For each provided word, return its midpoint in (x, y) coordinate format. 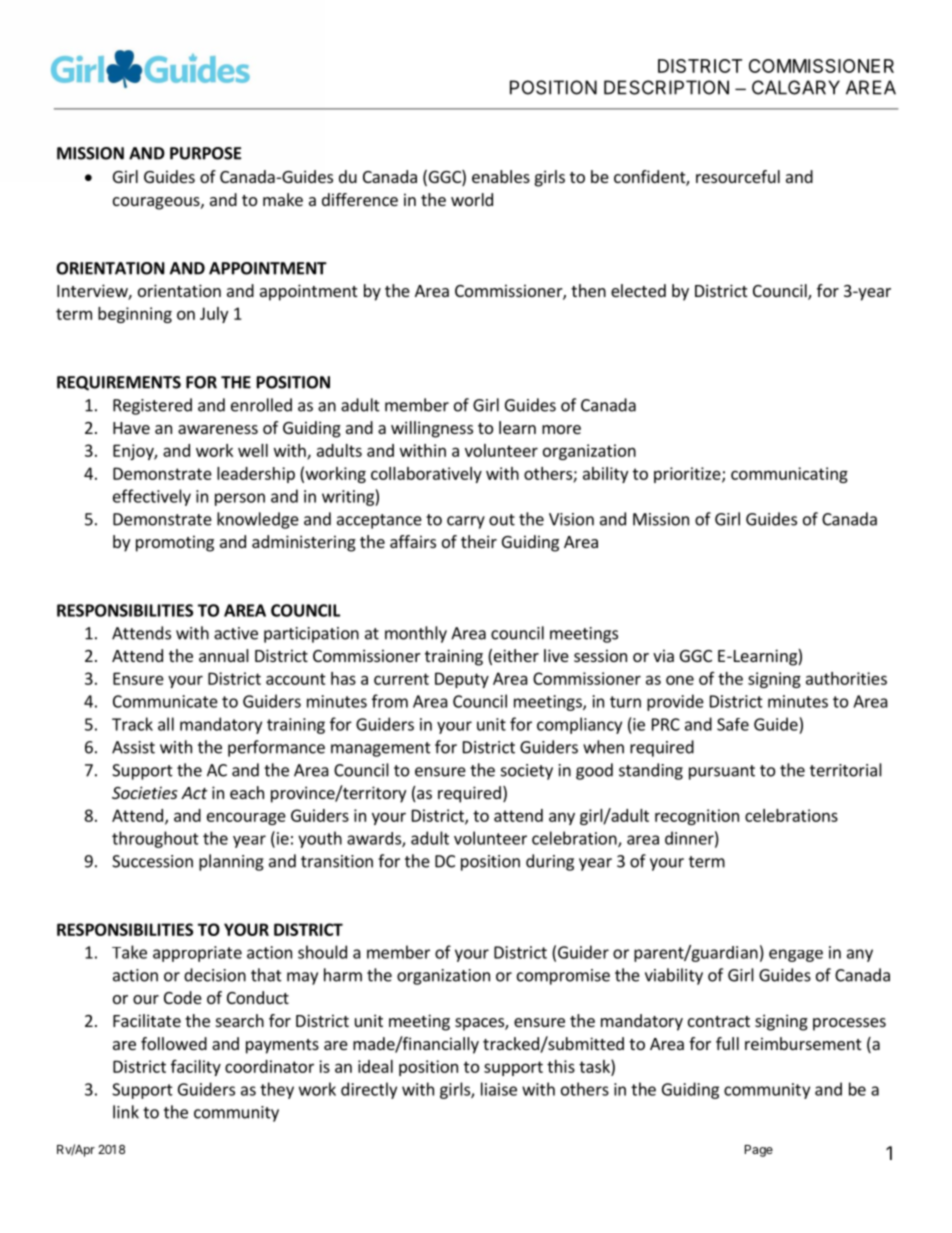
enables (501, 176)
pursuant (722, 772)
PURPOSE (205, 153)
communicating (789, 475)
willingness (432, 429)
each (247, 792)
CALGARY (796, 87)
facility (196, 1068)
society (527, 772)
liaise (499, 1089)
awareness (218, 429)
